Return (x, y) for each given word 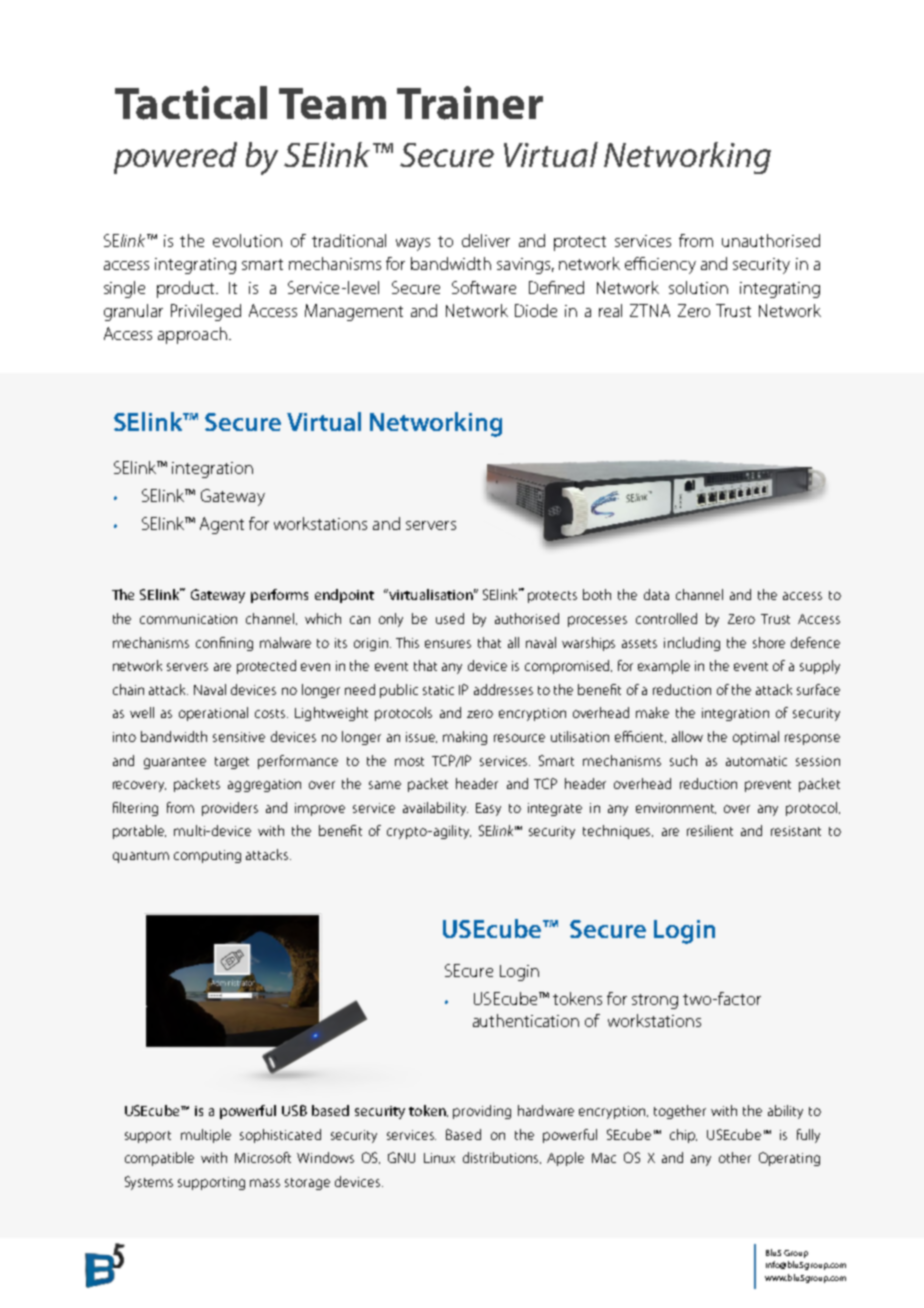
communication (188, 619)
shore (769, 642)
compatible (159, 1159)
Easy (488, 809)
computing (207, 856)
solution (698, 287)
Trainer (470, 103)
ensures (448, 644)
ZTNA (650, 310)
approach (192, 335)
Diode (536, 310)
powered (175, 158)
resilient (710, 830)
